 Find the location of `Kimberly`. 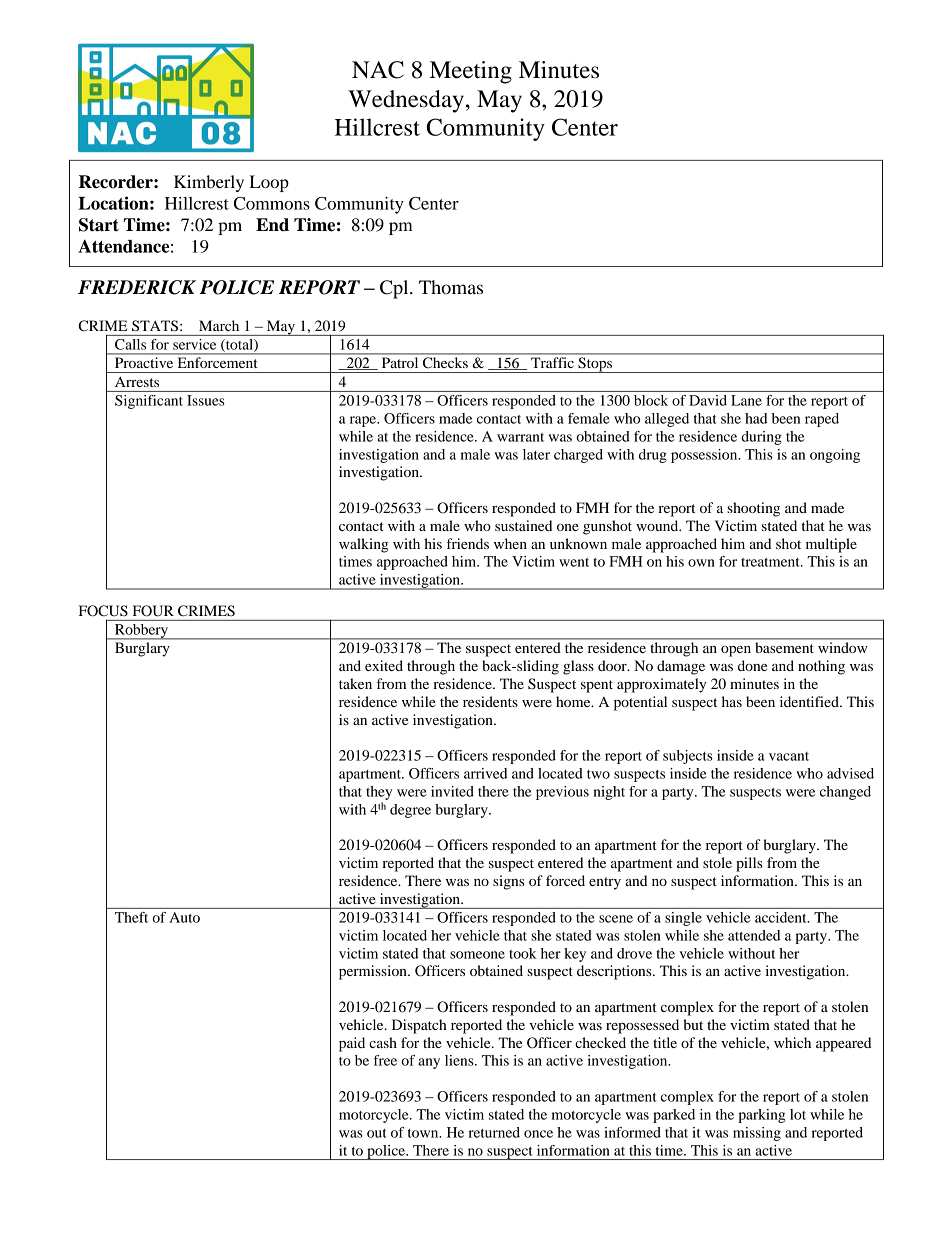

Kimberly is located at coordinates (209, 183).
